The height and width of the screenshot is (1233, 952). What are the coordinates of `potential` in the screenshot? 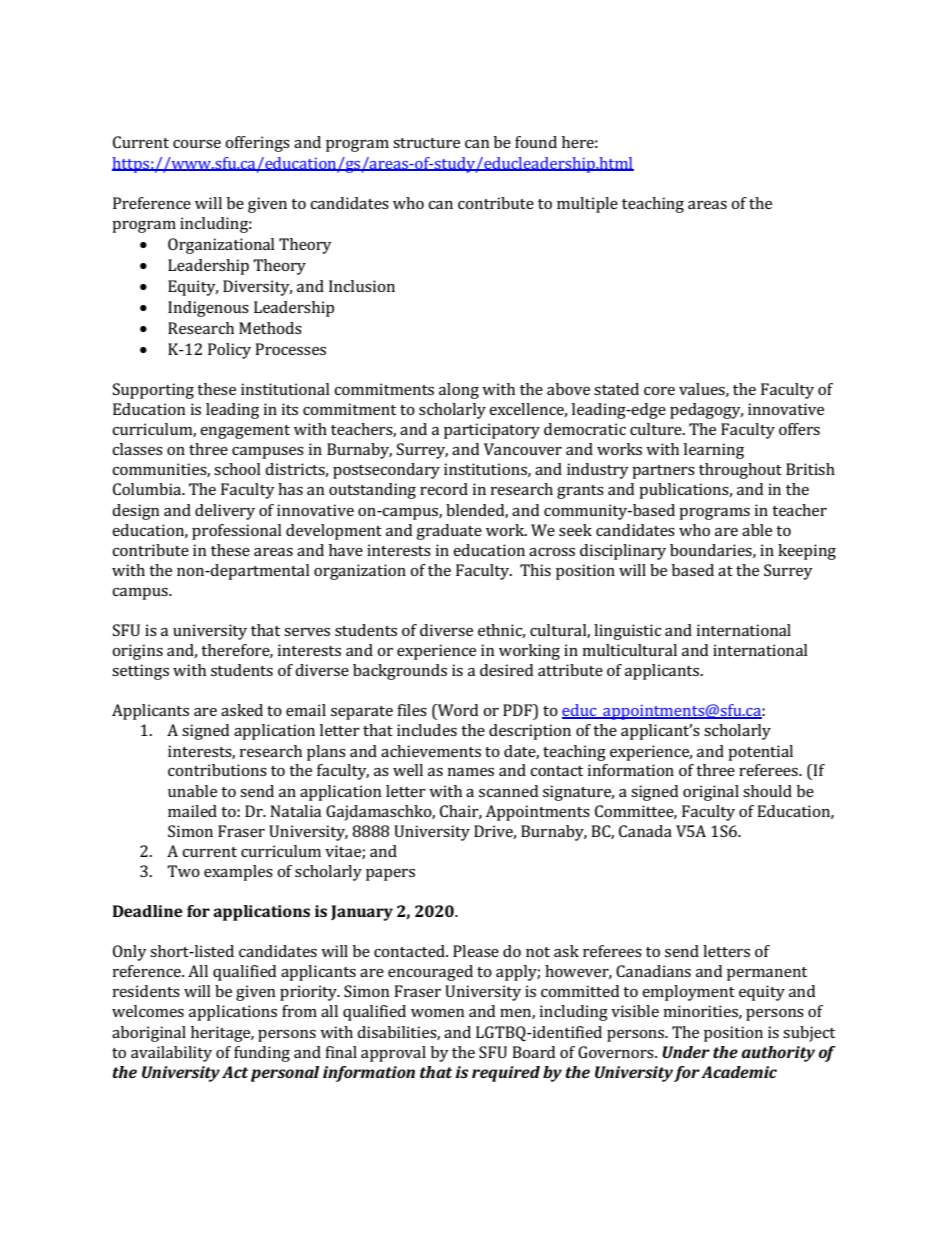 It's located at (760, 753).
